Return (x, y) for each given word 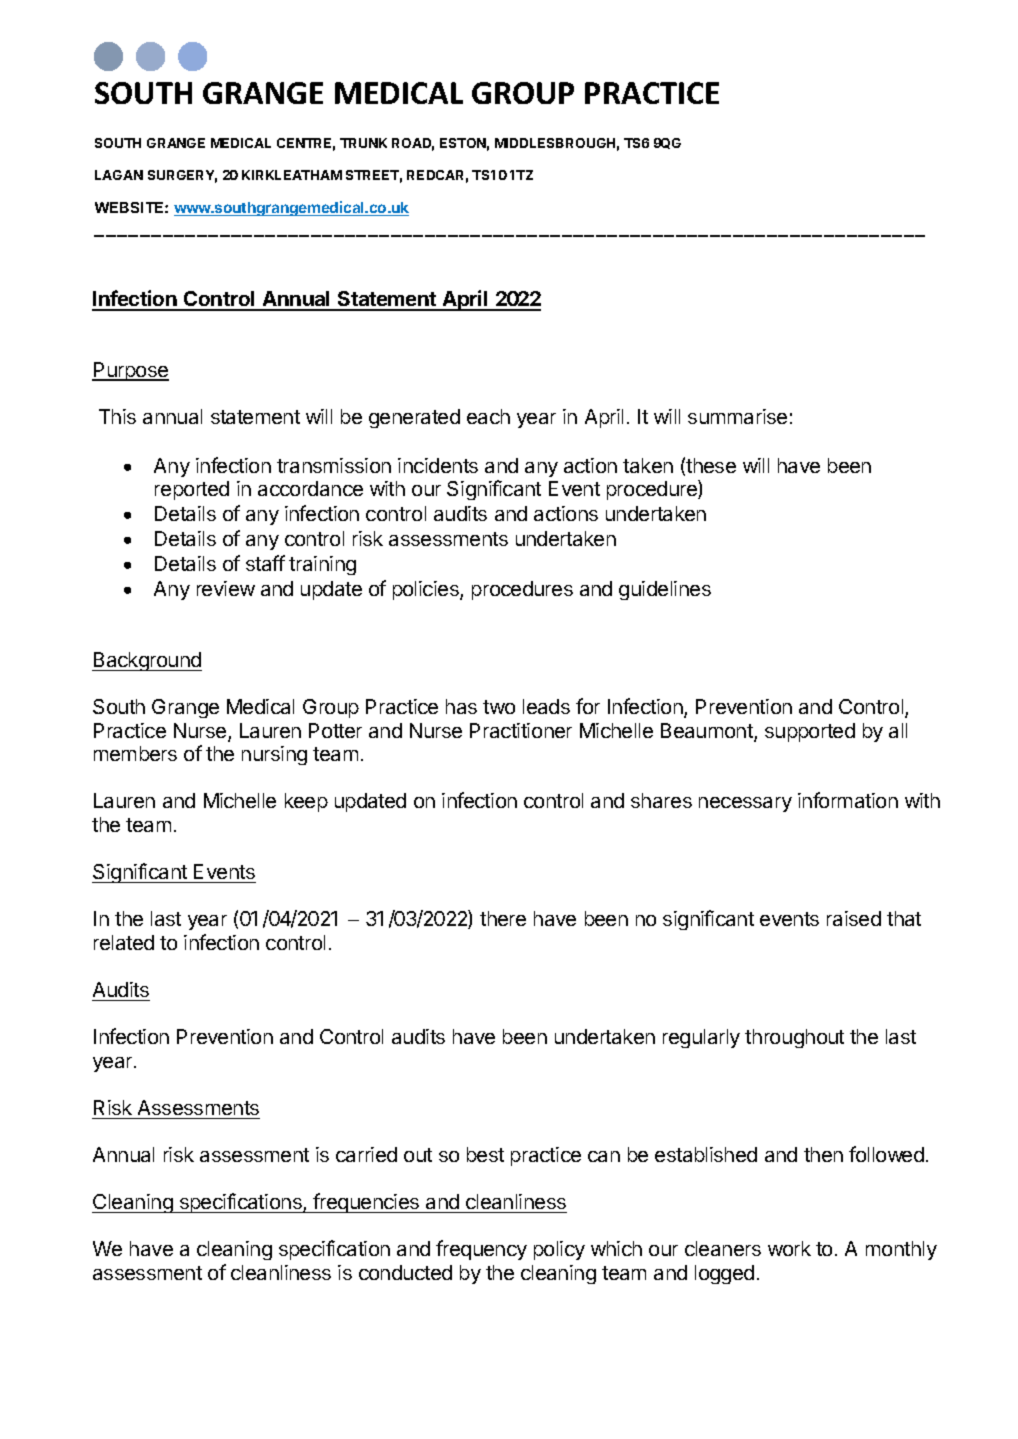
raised (854, 918)
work (789, 1248)
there (503, 918)
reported (192, 490)
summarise (737, 416)
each (488, 416)
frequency (481, 1250)
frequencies (367, 1203)
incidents (438, 465)
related (124, 942)
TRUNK (363, 143)
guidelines (665, 590)
